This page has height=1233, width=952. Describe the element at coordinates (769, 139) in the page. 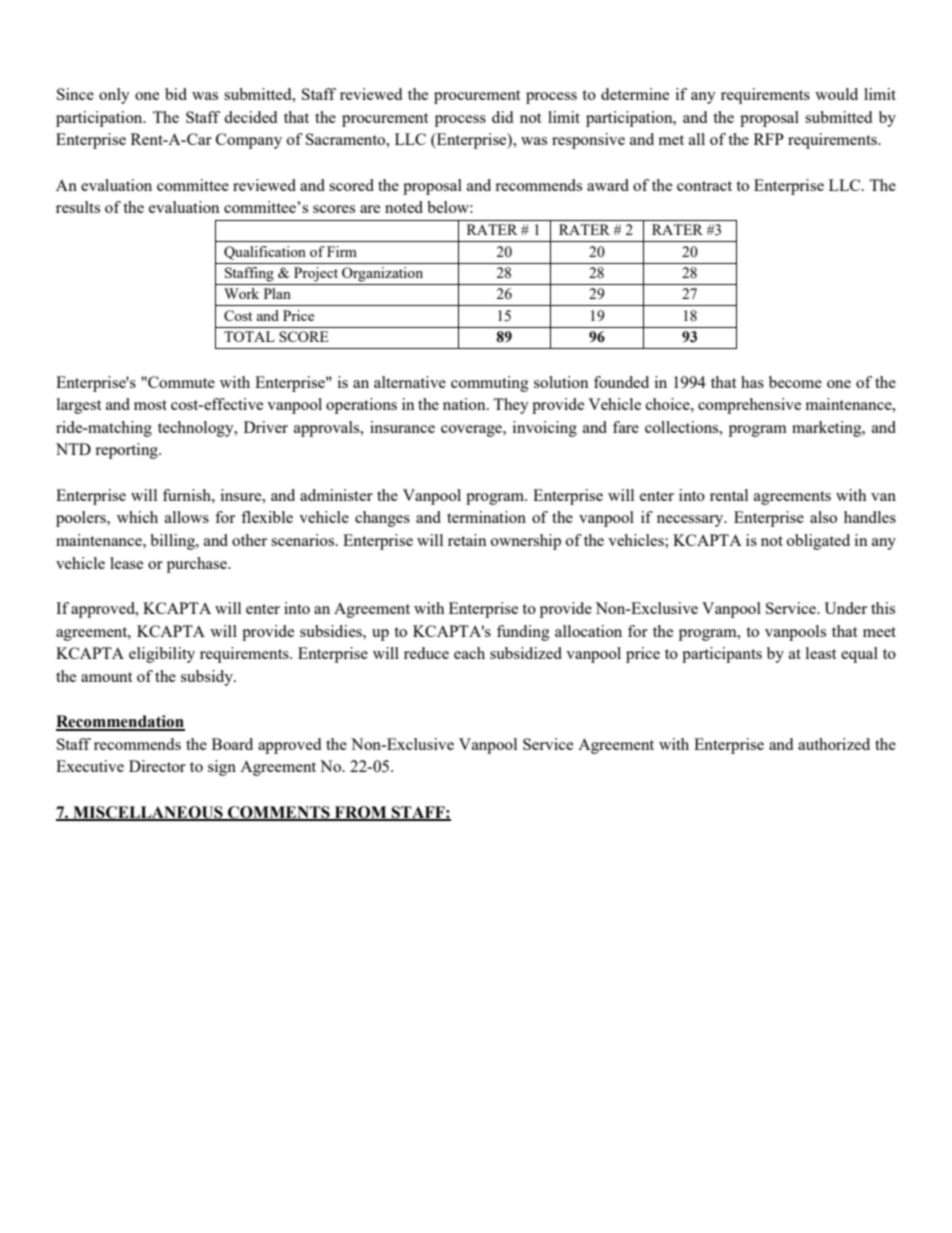

I see `RFP` at that location.
